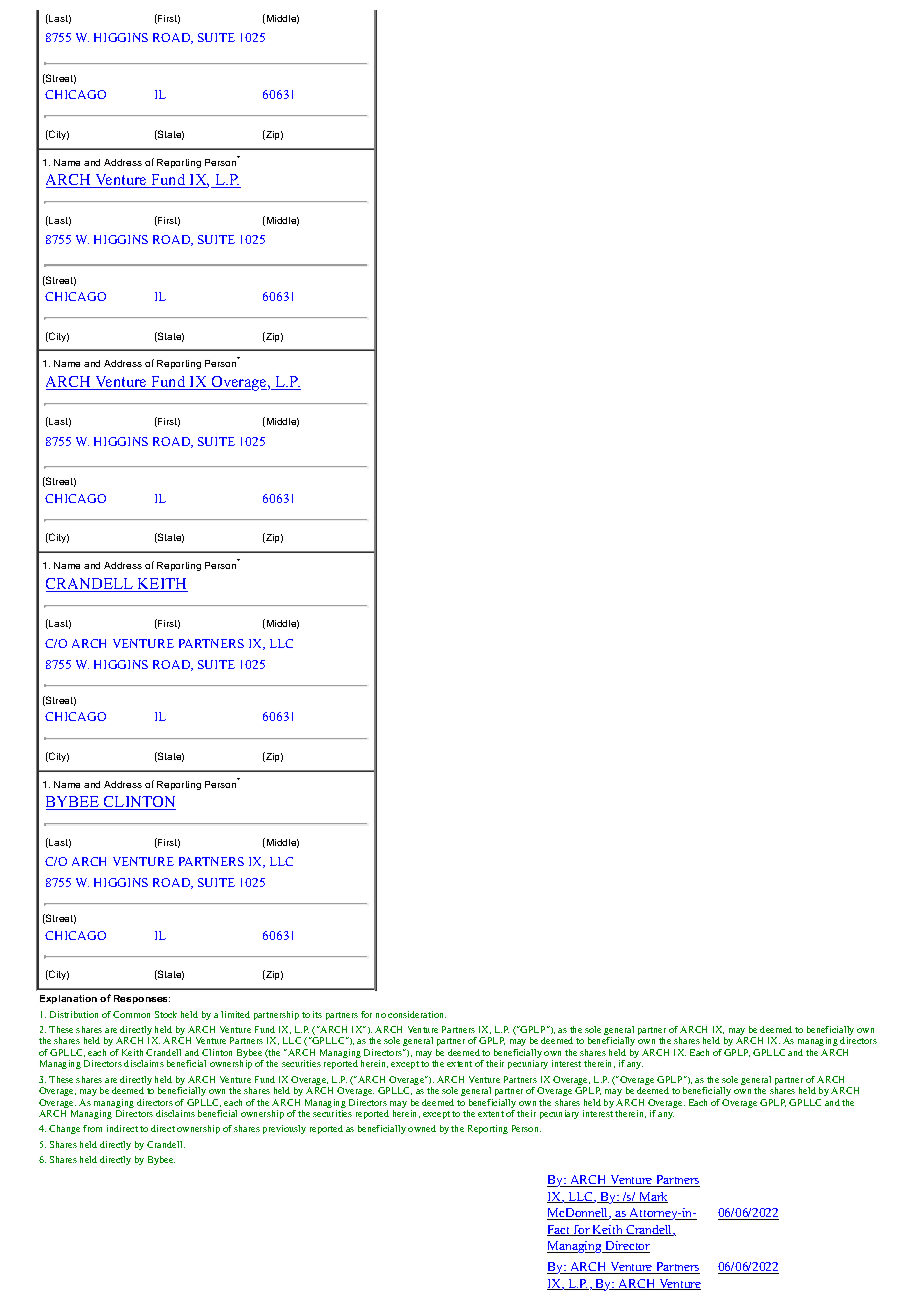 This screenshot has width=924, height=1308. I want to click on Stock, so click(166, 1014).
